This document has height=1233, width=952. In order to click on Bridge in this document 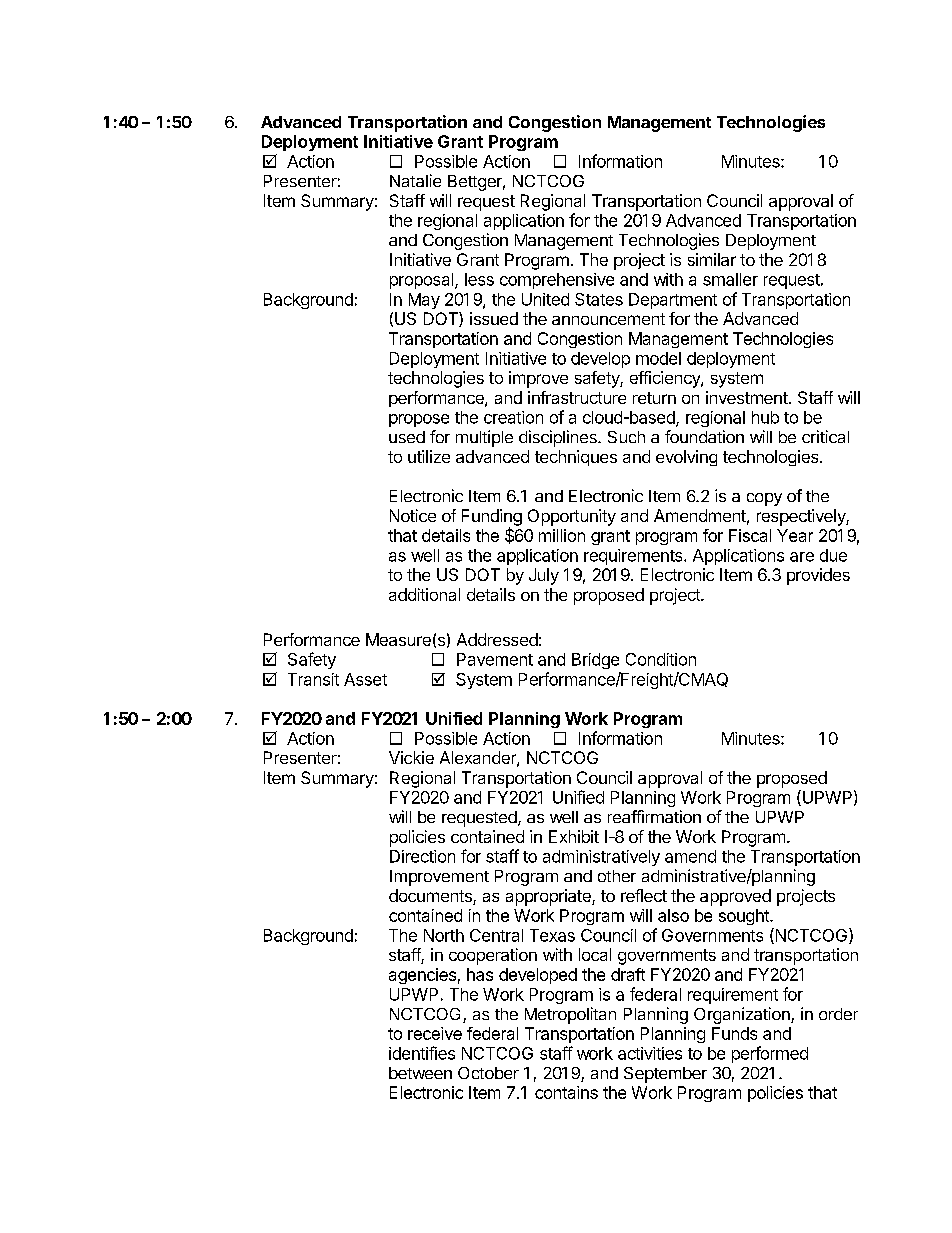, I will do `click(595, 661)`.
